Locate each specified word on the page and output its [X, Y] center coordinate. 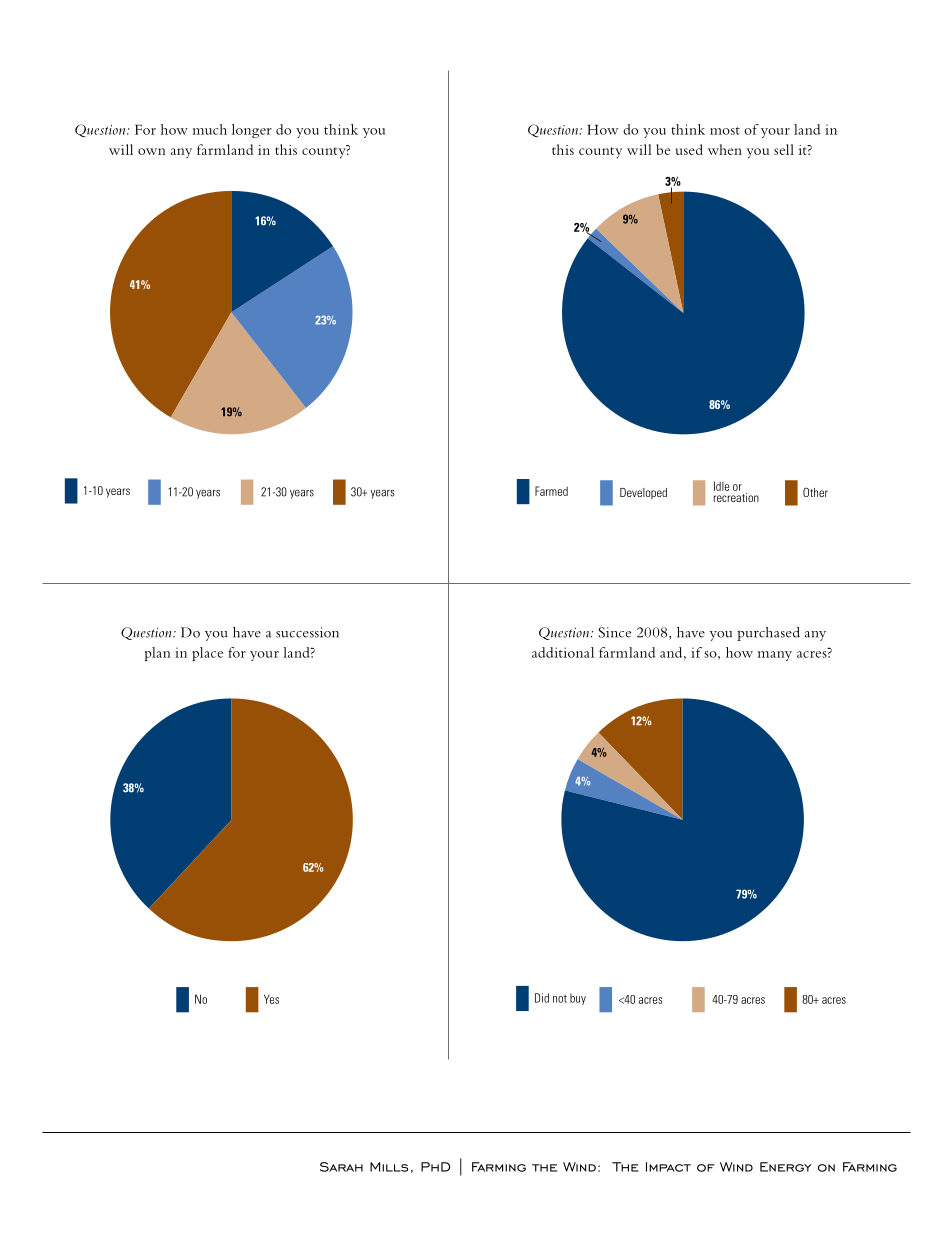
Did [542, 998]
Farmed [551, 491]
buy [578, 999]
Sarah [341, 1167]
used [689, 149]
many [775, 656]
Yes [271, 999]
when [725, 149]
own [152, 151]
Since [614, 632]
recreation [736, 496]
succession [307, 632]
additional [563, 652]
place [207, 654]
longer [252, 131]
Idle [721, 486]
